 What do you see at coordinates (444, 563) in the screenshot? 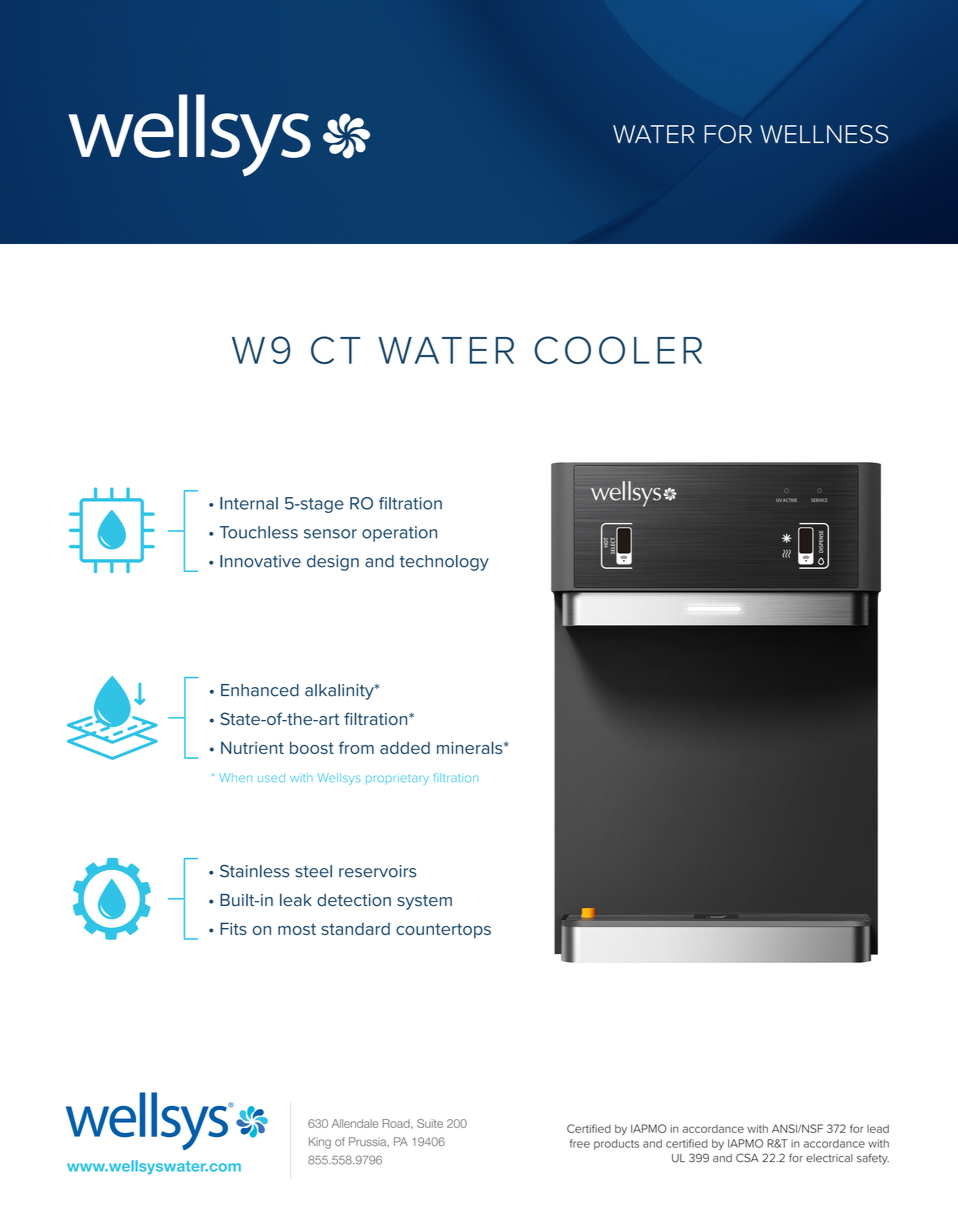
I see `technology` at bounding box center [444, 563].
